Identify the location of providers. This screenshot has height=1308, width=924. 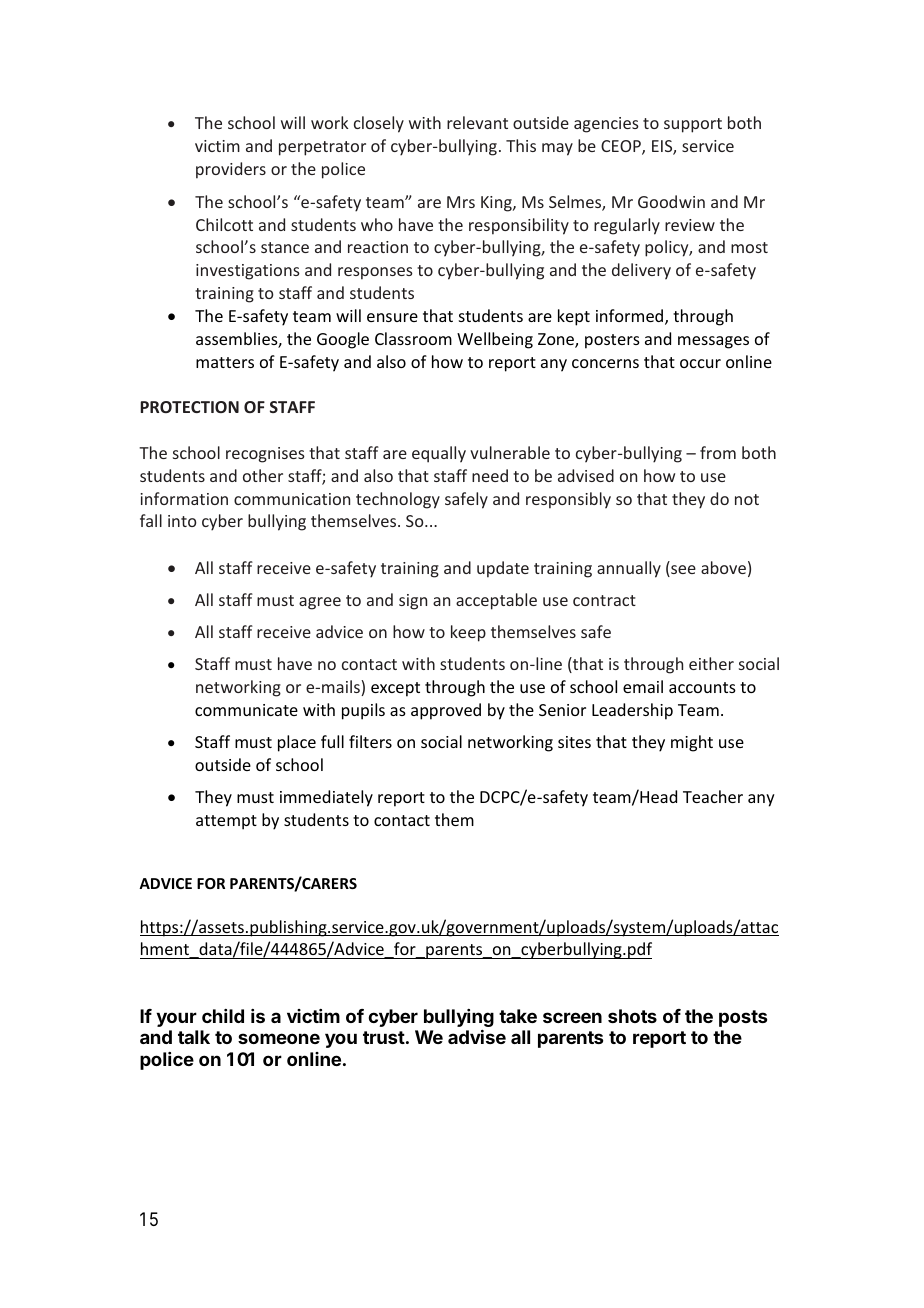
(231, 170).
